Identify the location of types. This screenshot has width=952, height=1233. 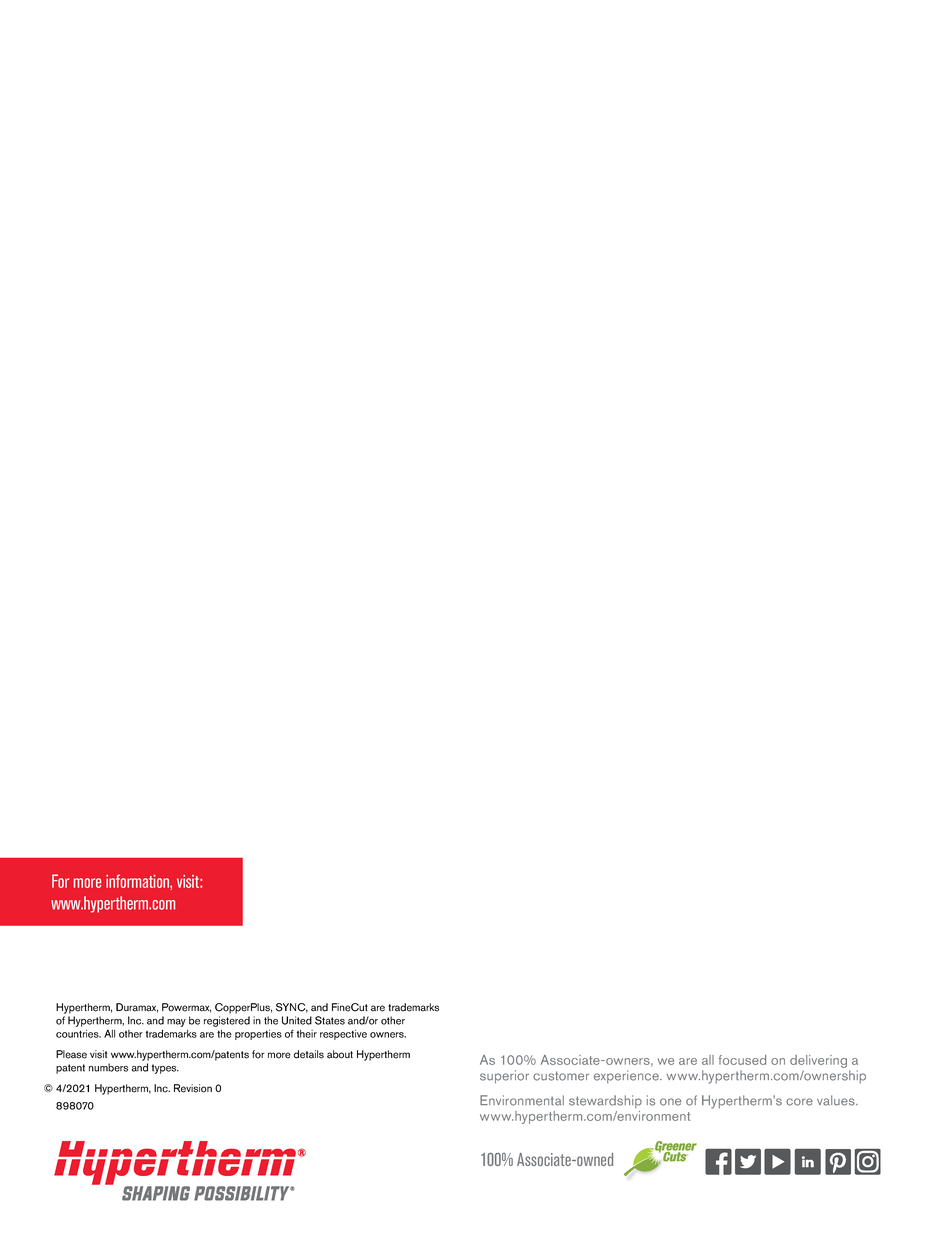
(165, 1069).
